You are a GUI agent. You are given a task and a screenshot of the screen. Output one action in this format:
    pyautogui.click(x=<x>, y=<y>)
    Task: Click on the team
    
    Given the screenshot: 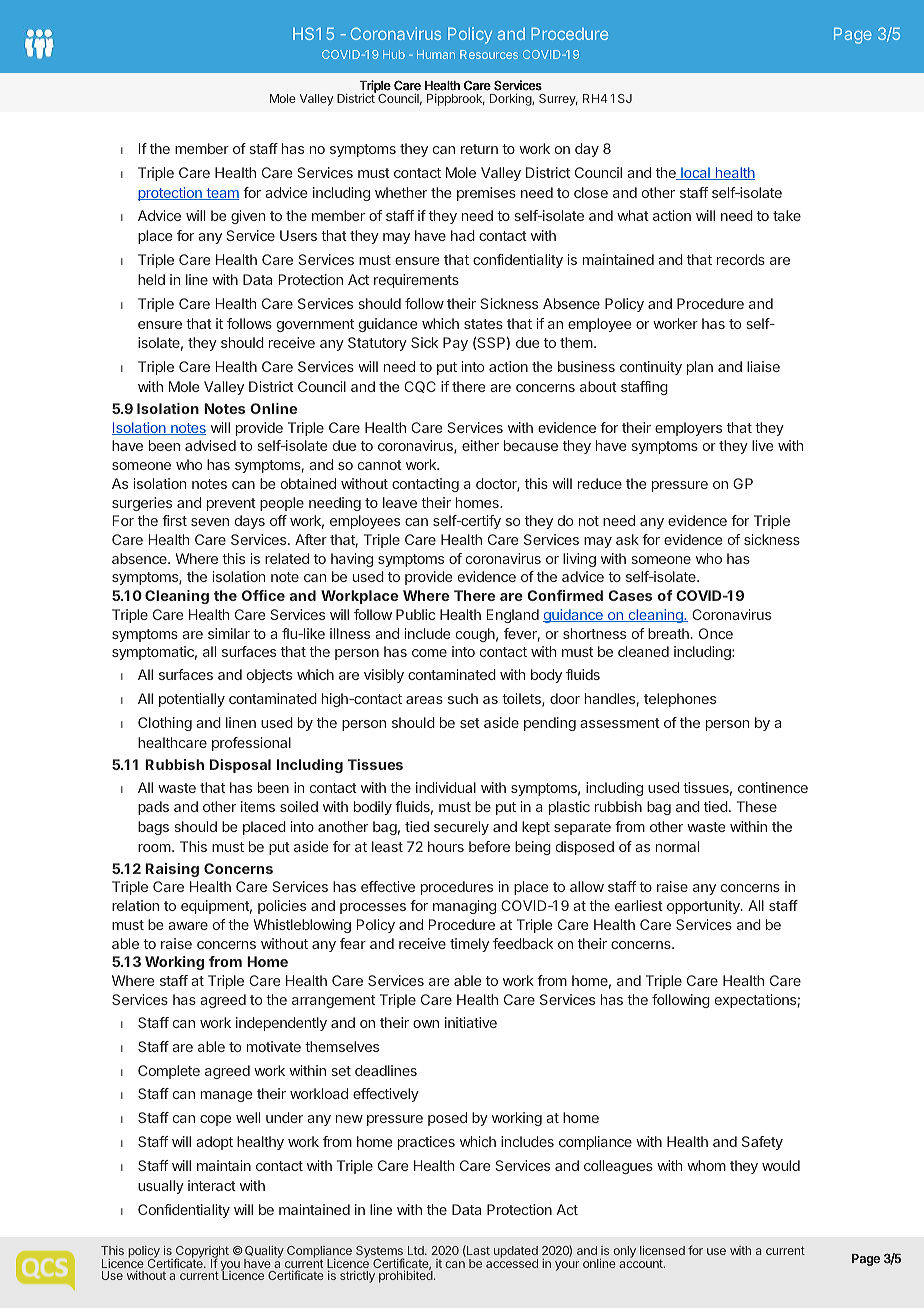 What is the action you would take?
    pyautogui.click(x=221, y=194)
